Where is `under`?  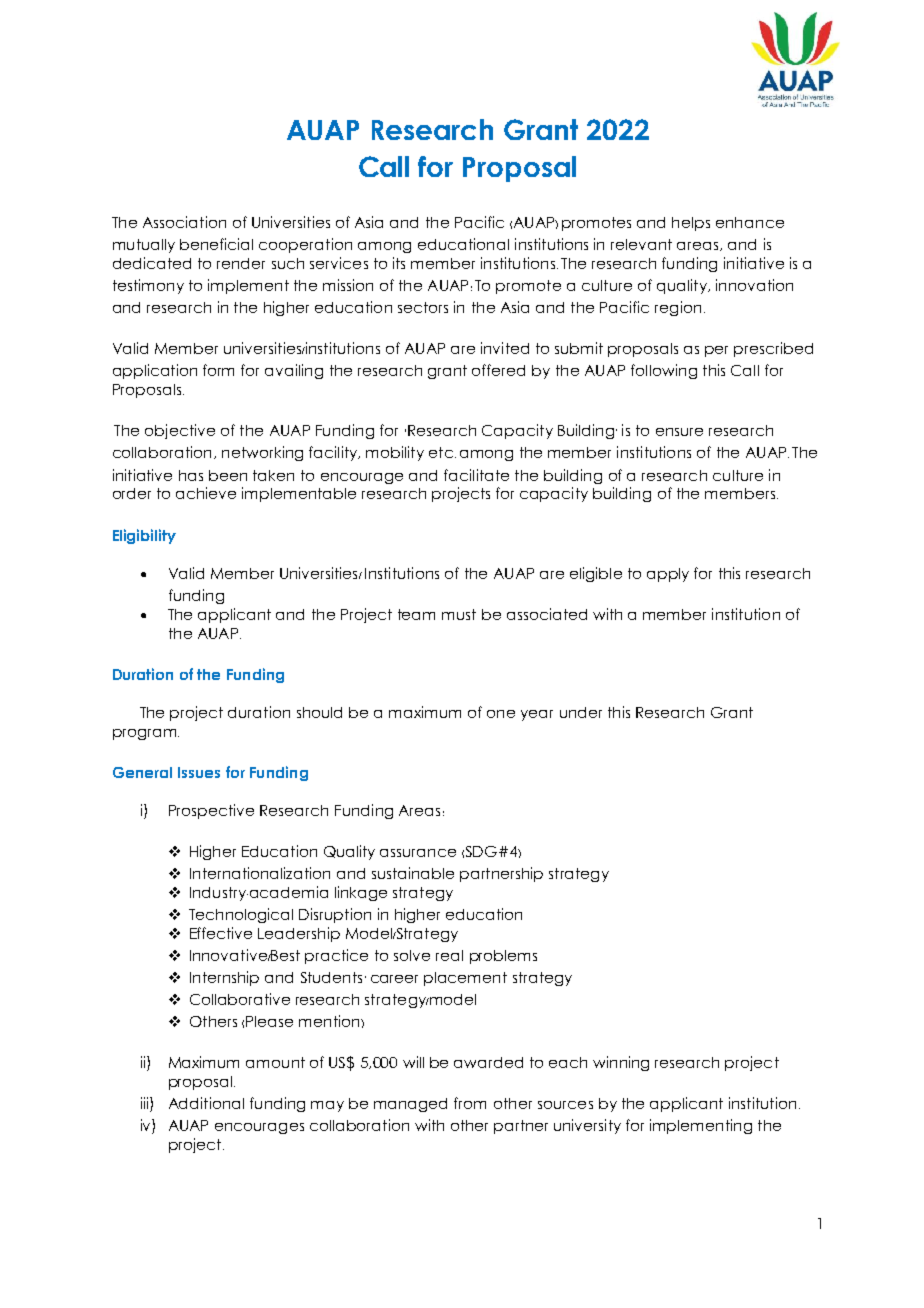
under is located at coordinates (581, 712).
